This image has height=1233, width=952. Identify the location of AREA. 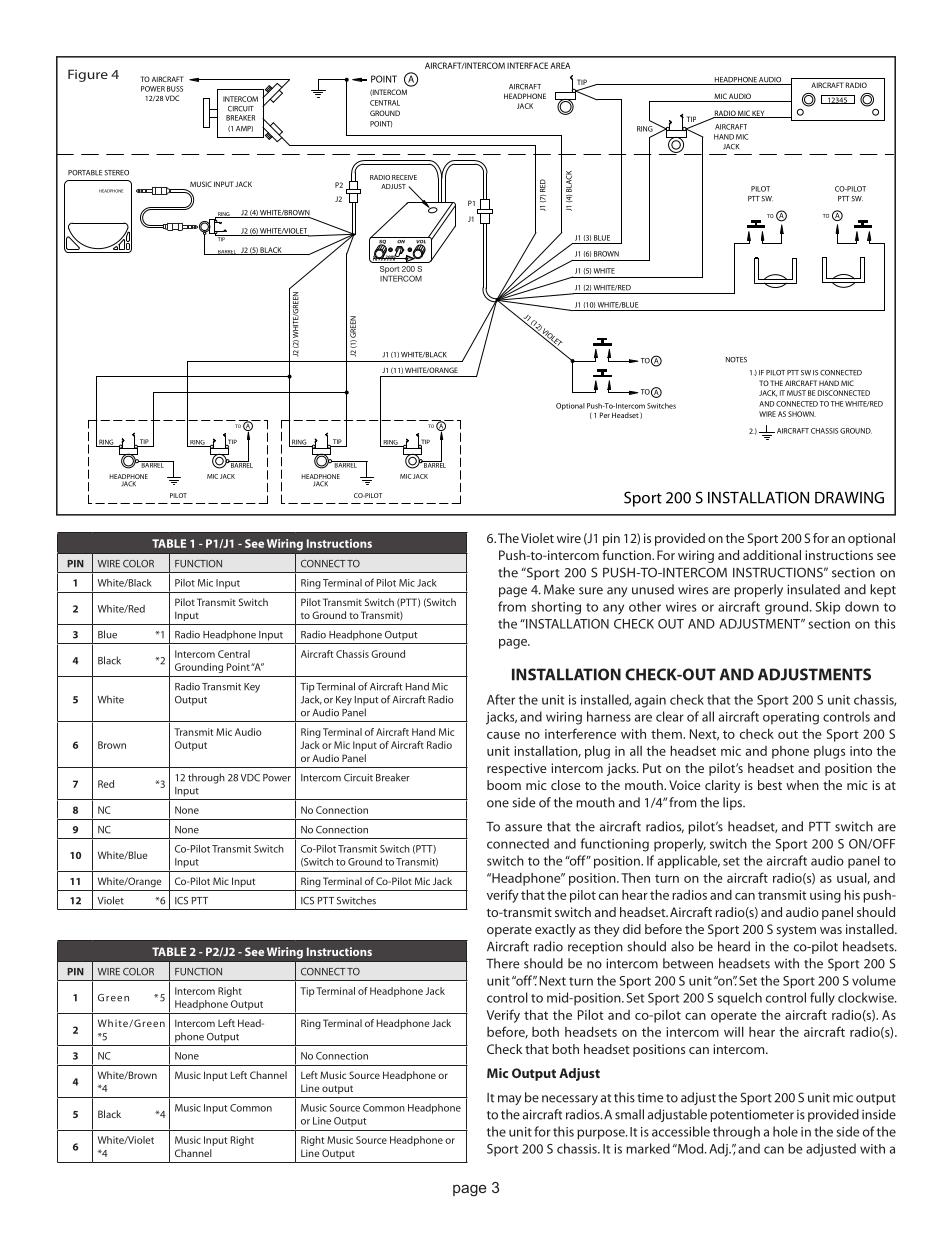
(560, 65).
